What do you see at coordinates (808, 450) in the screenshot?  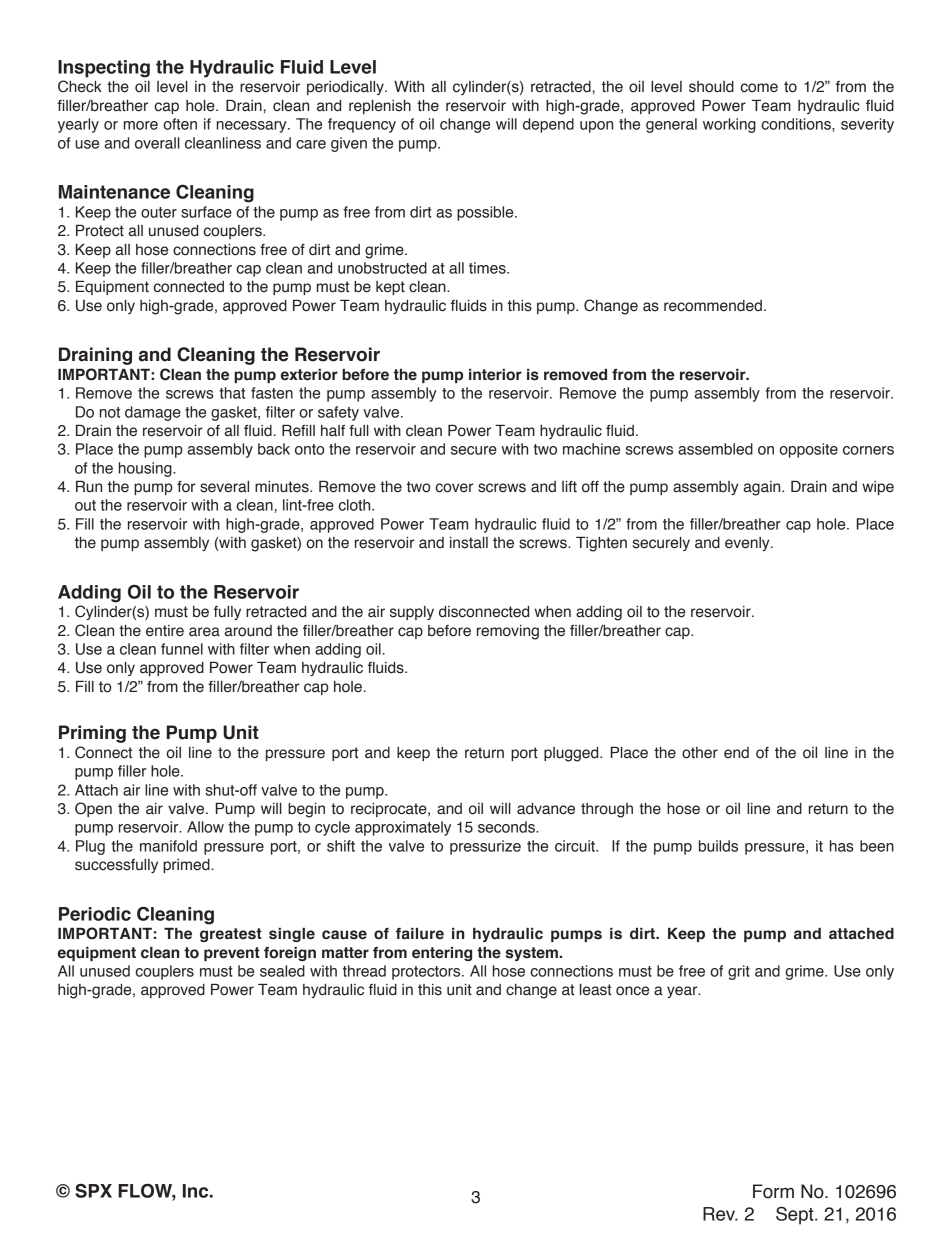 I see `opposite` at bounding box center [808, 450].
